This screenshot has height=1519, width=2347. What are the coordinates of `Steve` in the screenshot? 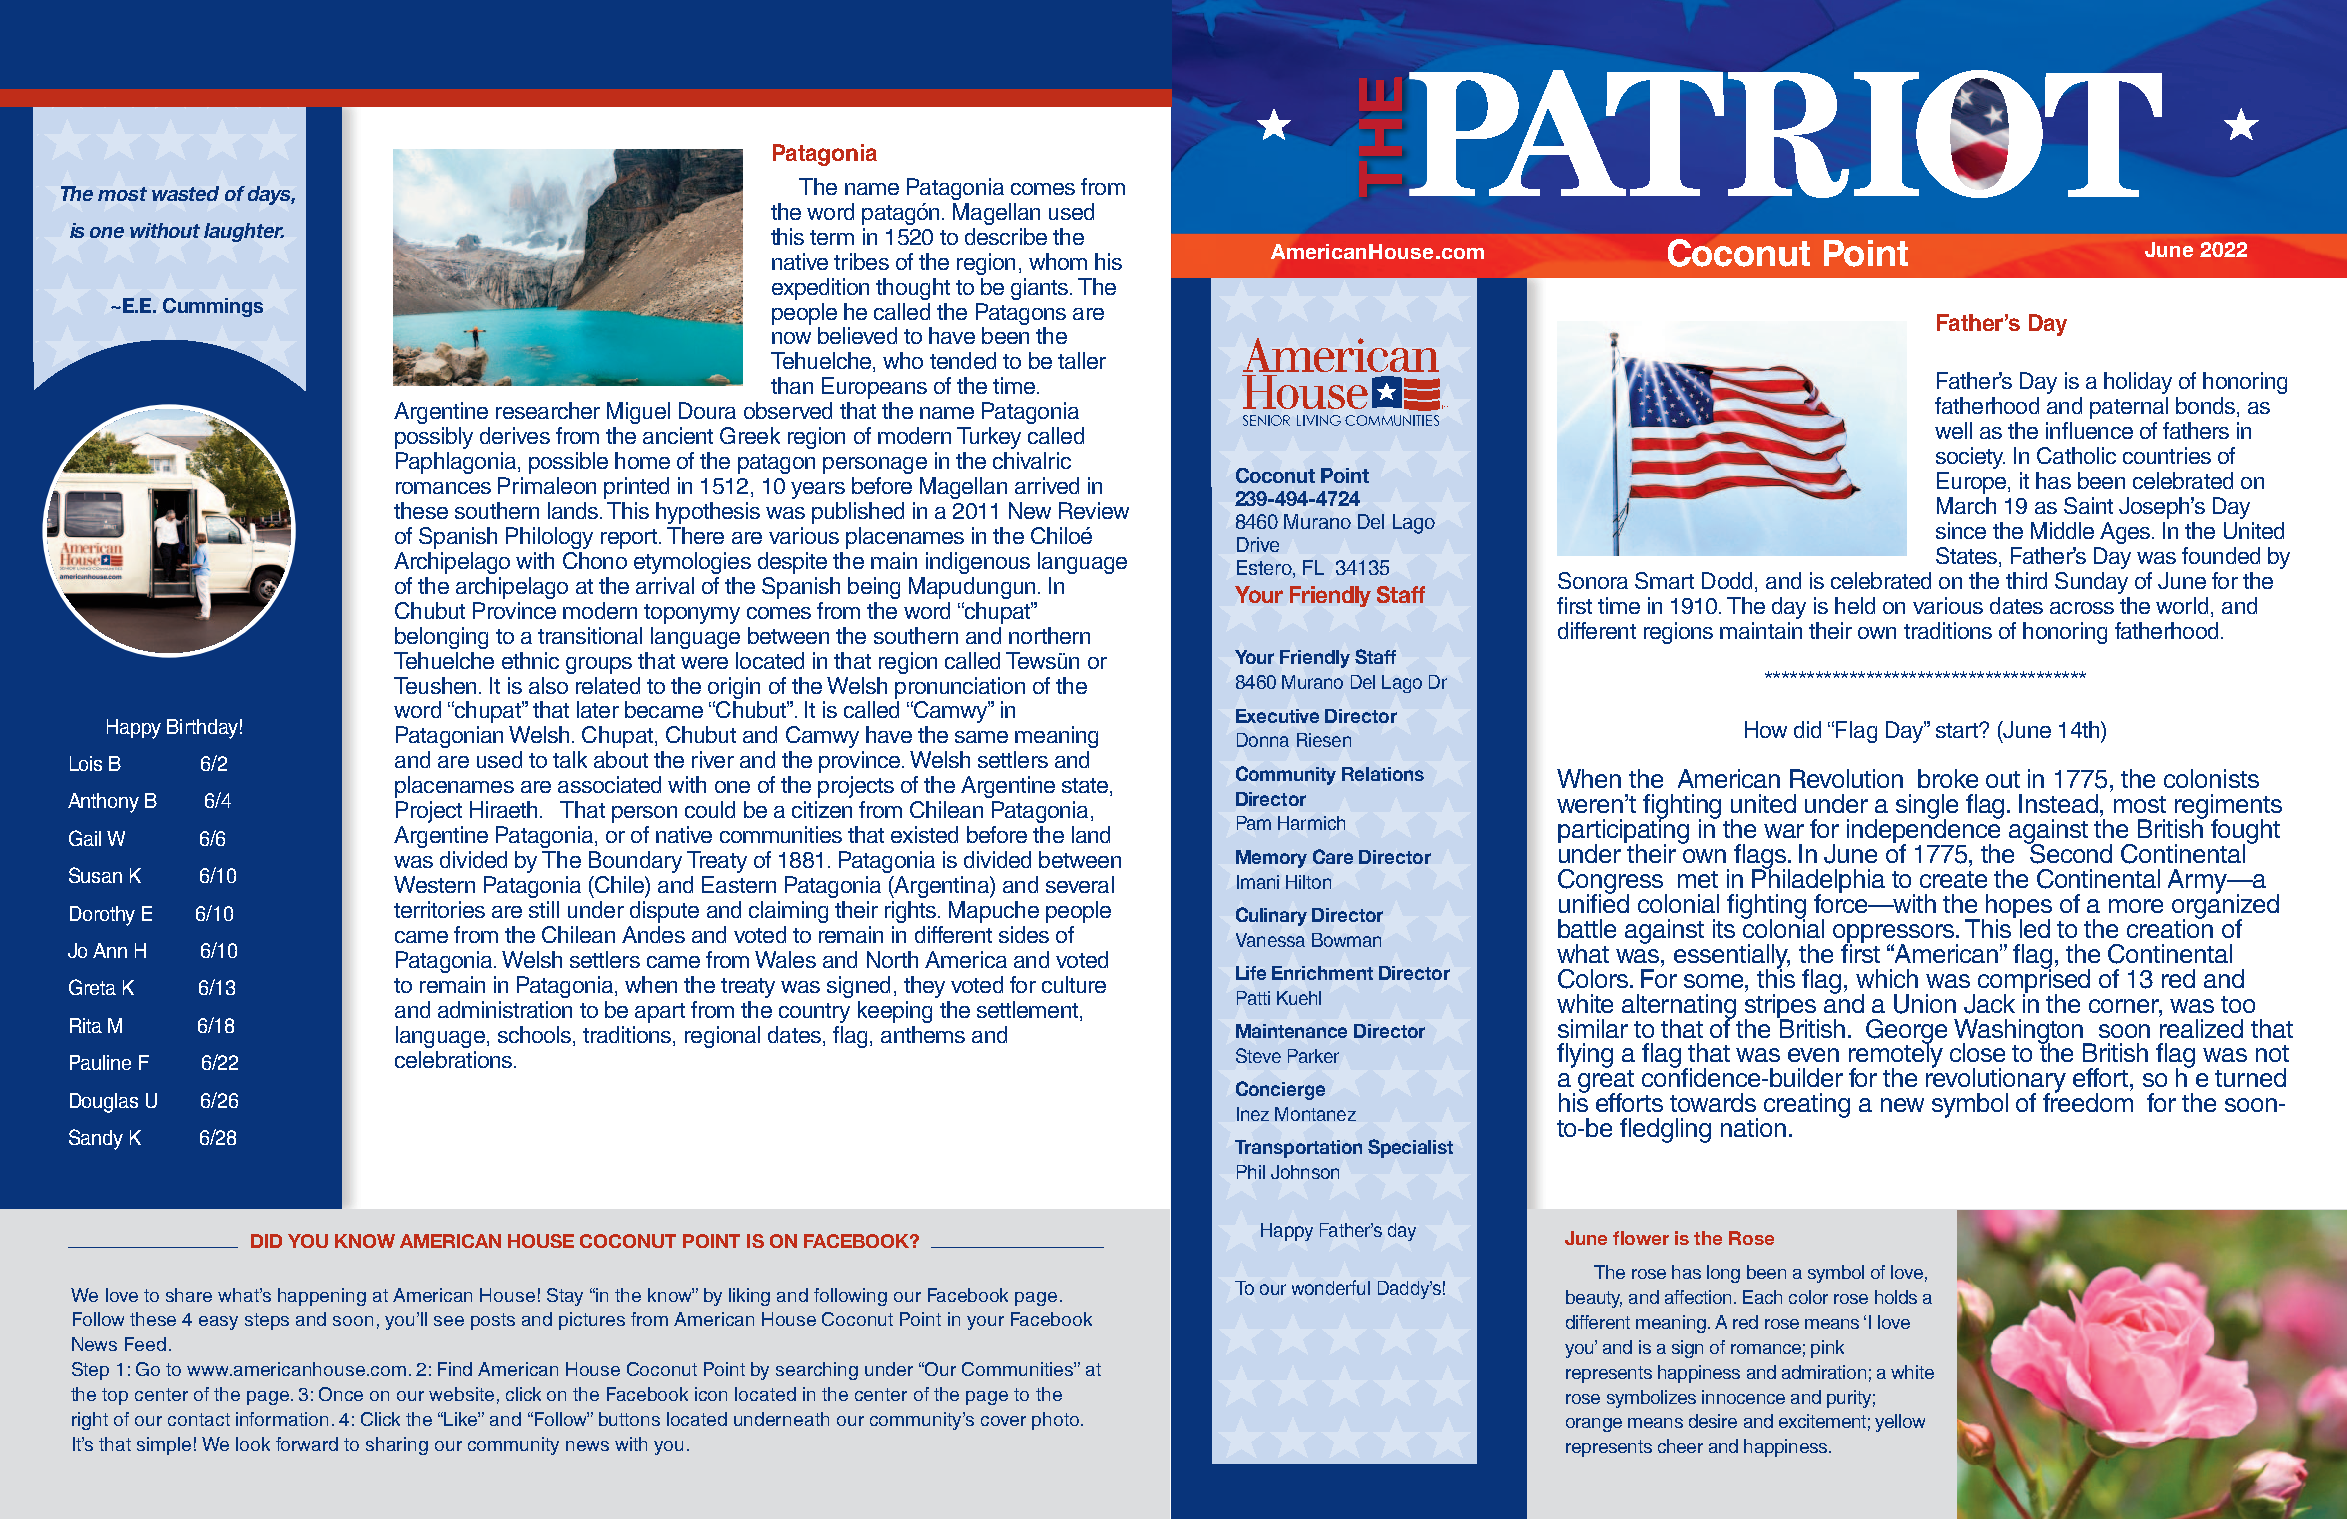 It's located at (1258, 1055).
